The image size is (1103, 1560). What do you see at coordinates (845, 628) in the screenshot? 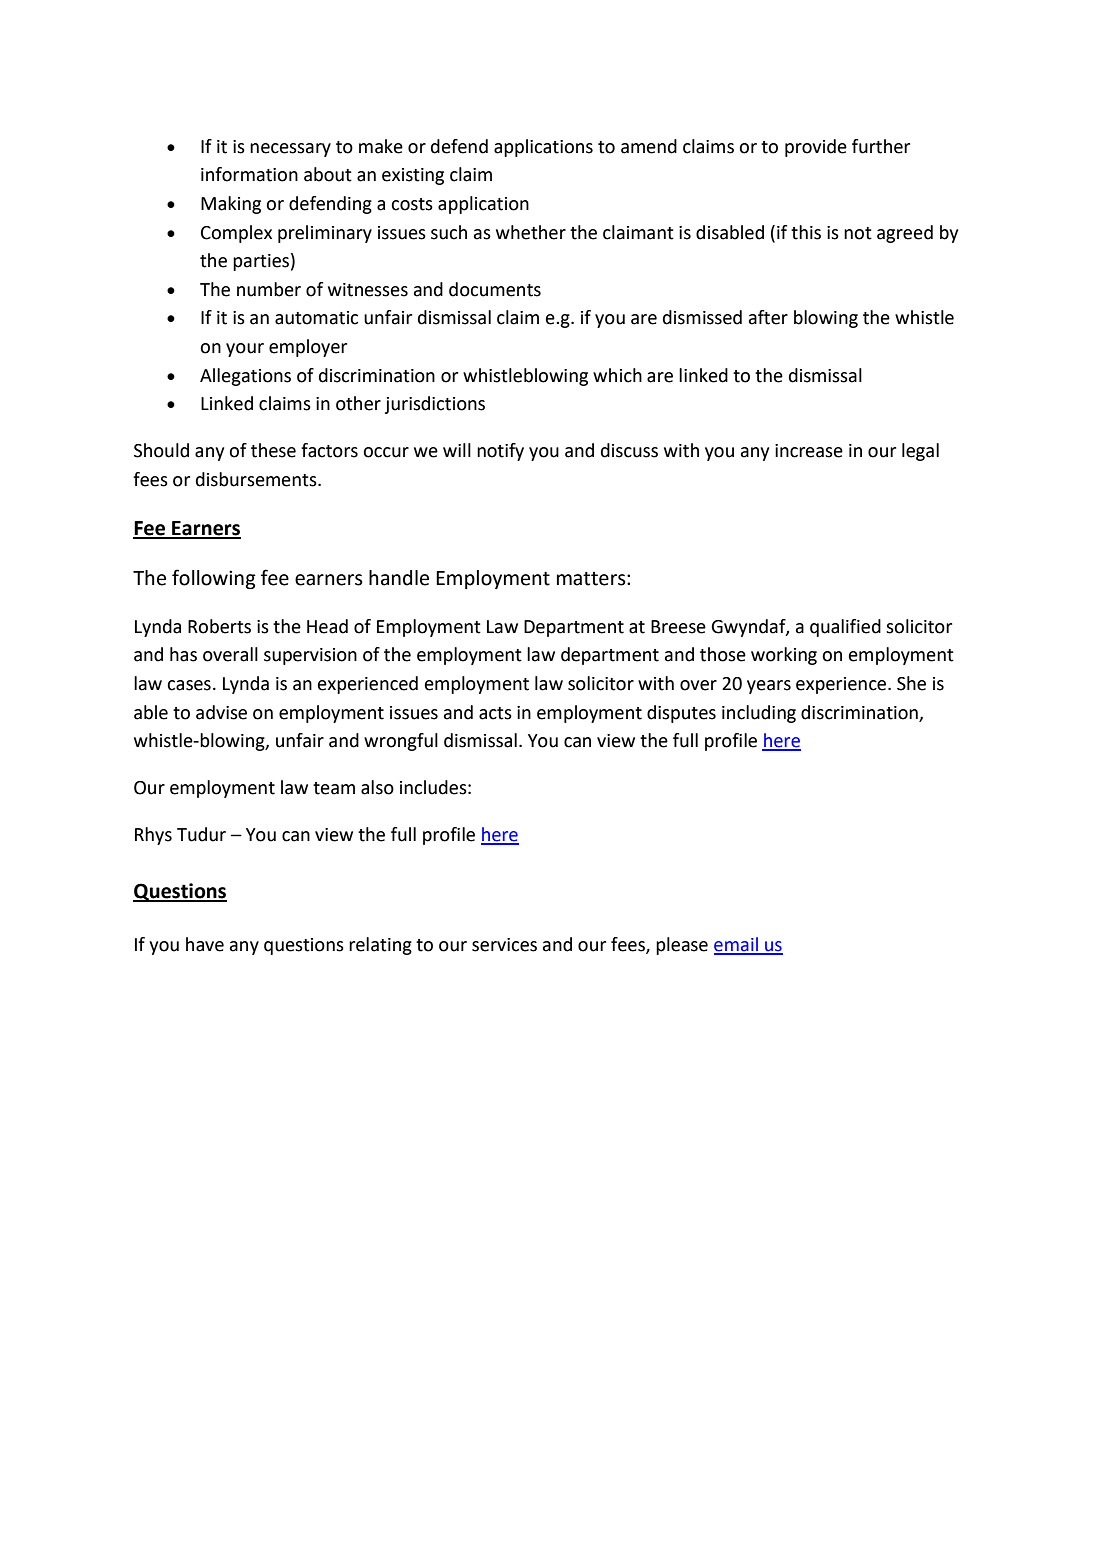
I see `qualified` at bounding box center [845, 628].
